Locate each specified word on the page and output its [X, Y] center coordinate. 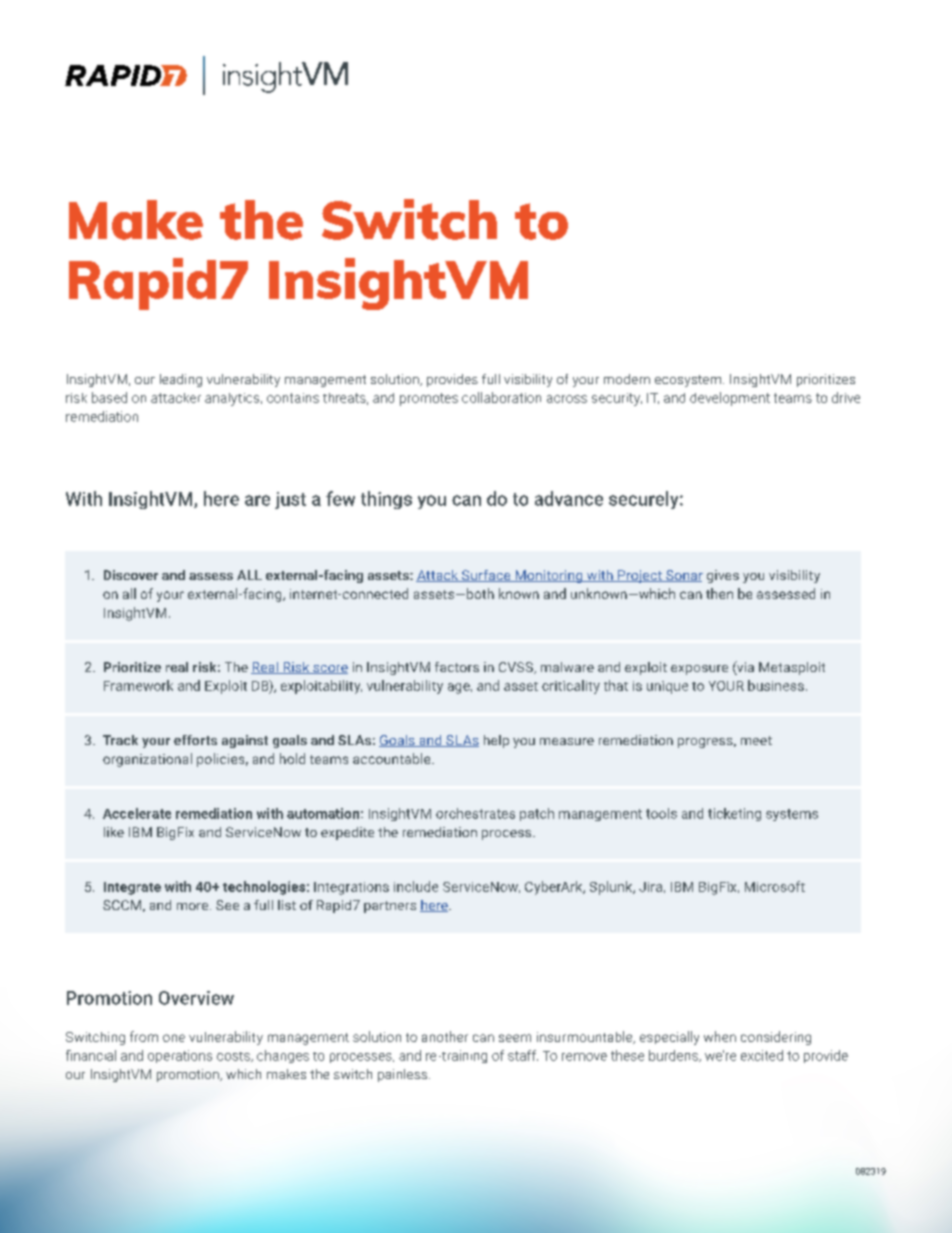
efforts [195, 740]
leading [181, 380]
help [496, 741]
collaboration [501, 397]
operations [180, 1056]
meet [756, 740]
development [730, 399]
